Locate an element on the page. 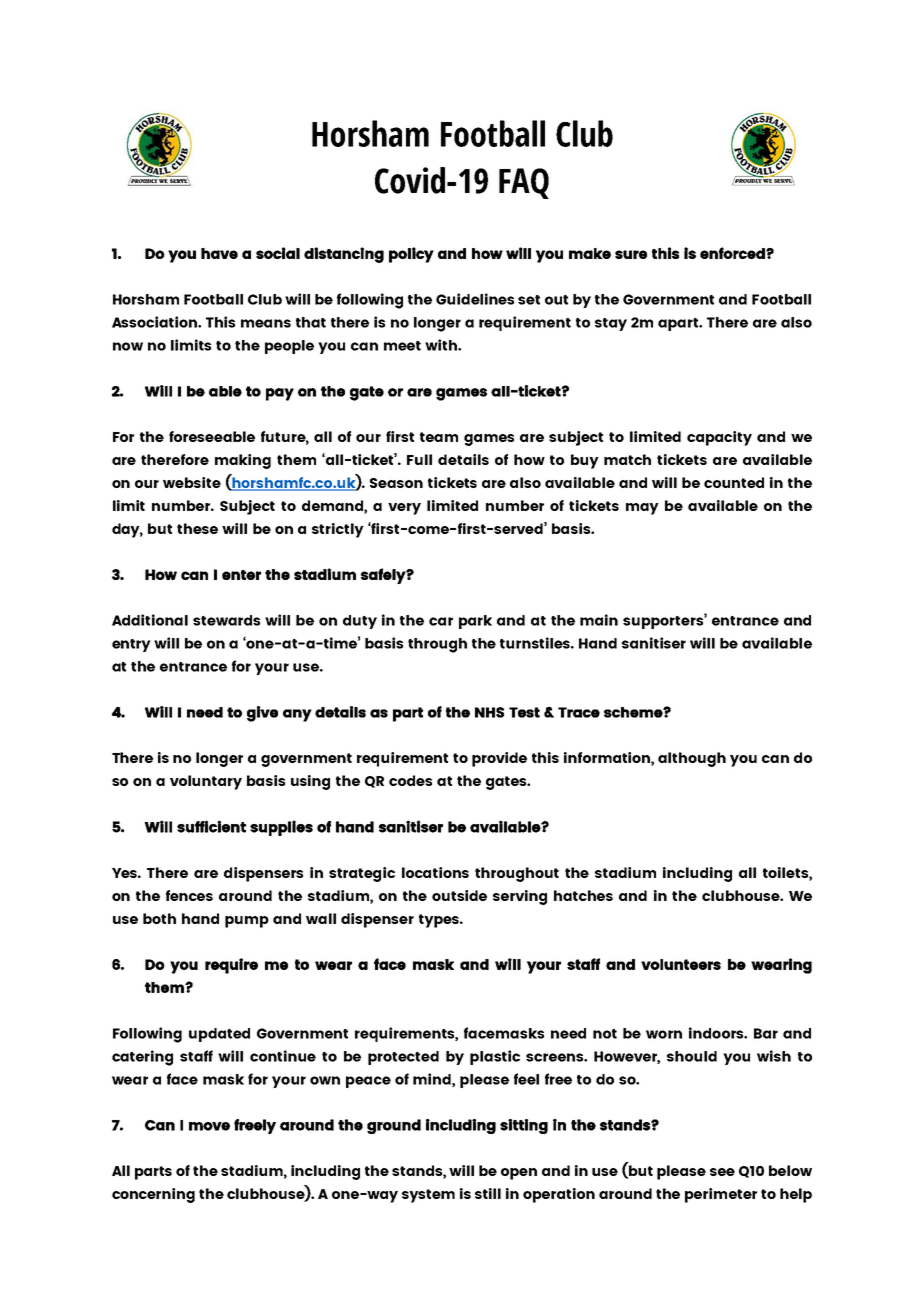 The width and height of the document is (924, 1308). policy is located at coordinates (411, 255).
